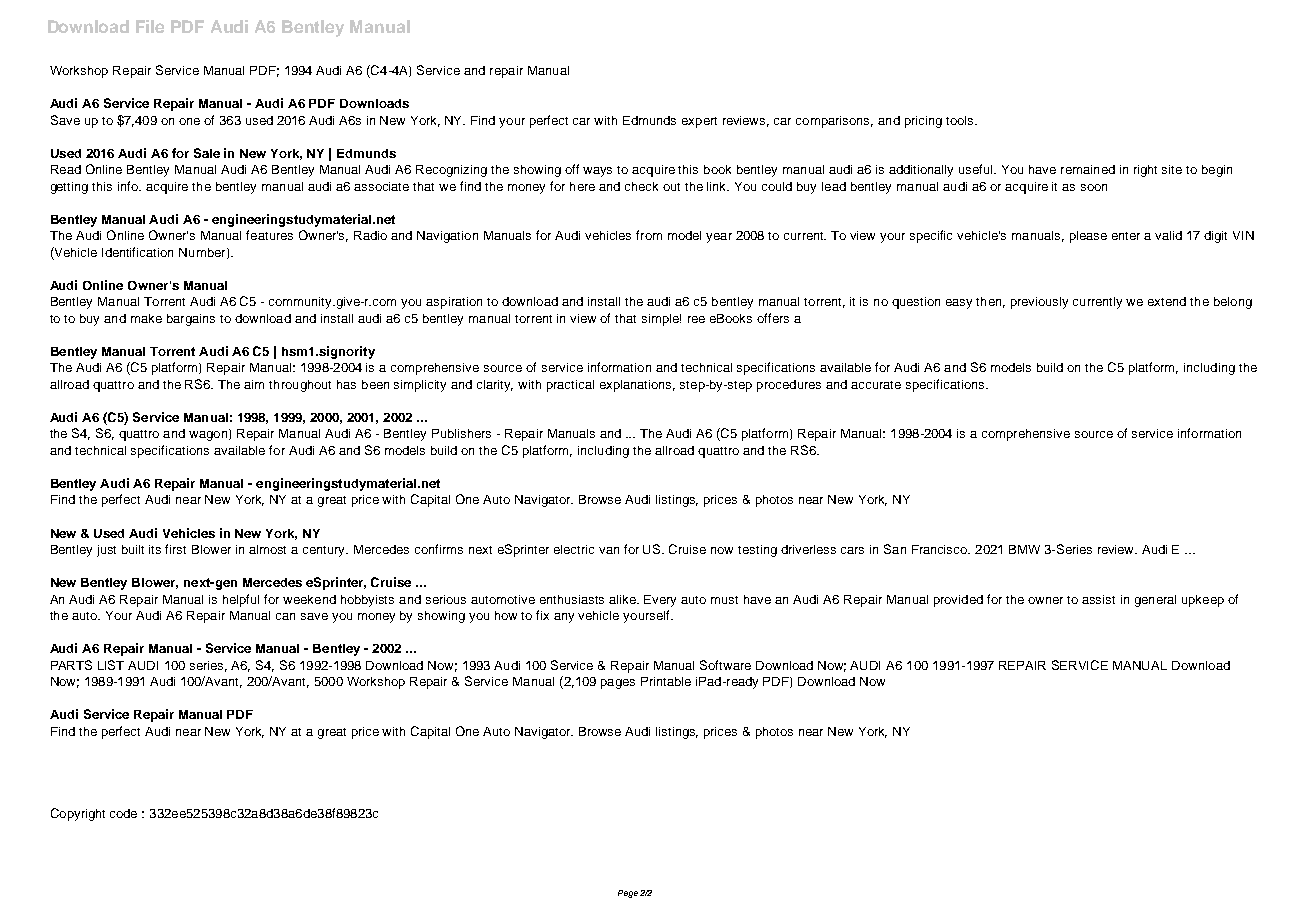  I want to click on Printable, so click(666, 681).
